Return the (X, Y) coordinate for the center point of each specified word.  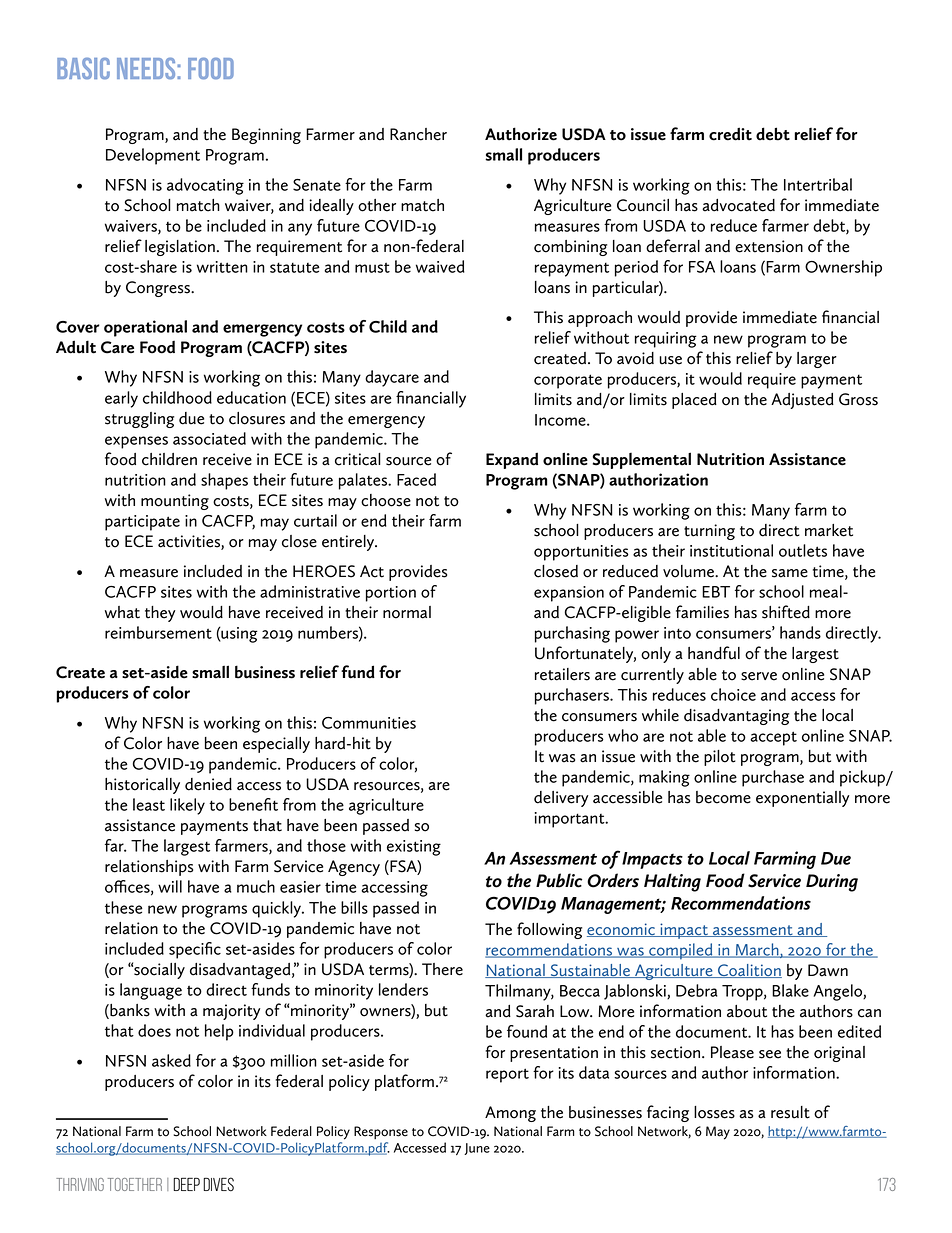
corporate (568, 381)
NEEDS (147, 68)
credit (730, 134)
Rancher (418, 134)
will (170, 886)
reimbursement (158, 632)
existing (414, 848)
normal (407, 612)
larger (817, 360)
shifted (786, 612)
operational (145, 328)
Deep (186, 1184)
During (832, 883)
